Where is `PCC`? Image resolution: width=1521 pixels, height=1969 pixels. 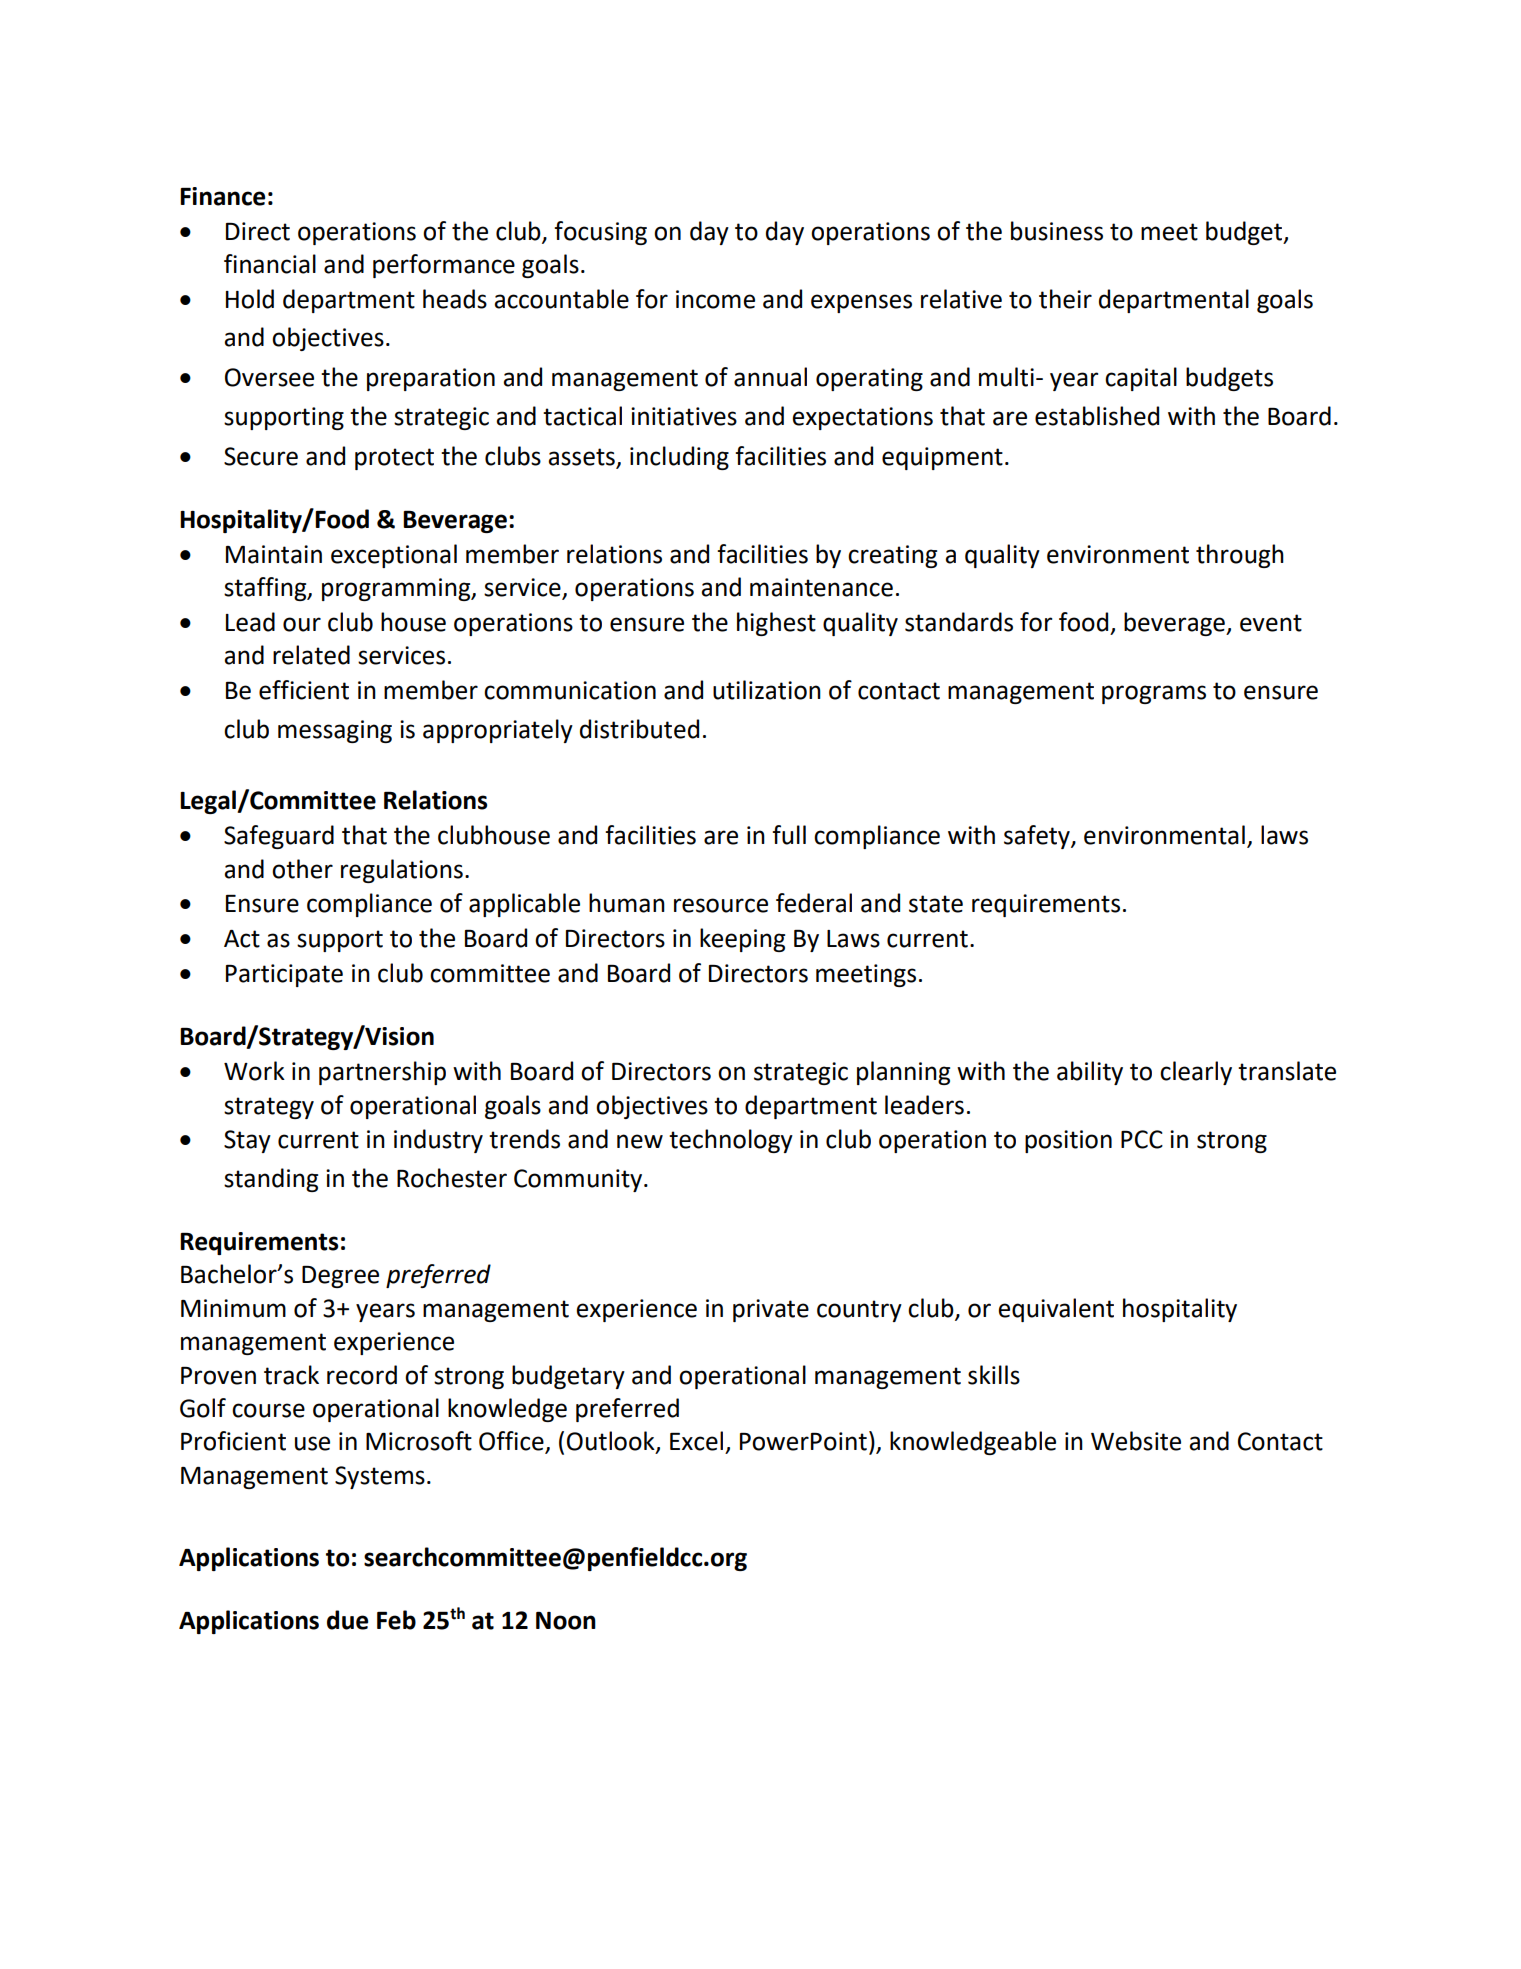
PCC is located at coordinates (1142, 1139).
